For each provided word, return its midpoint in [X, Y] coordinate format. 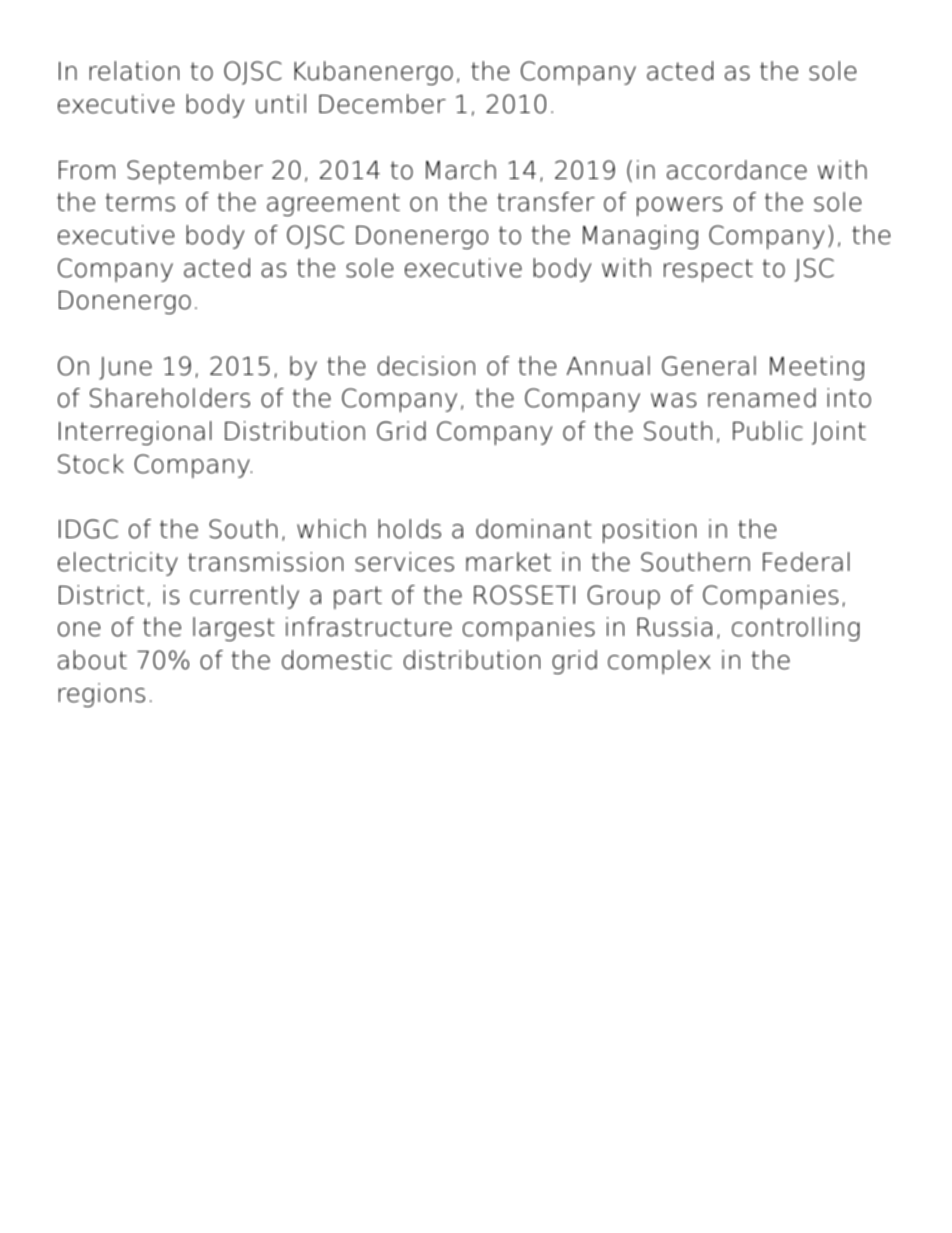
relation [134, 71]
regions [102, 695]
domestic [337, 660]
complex [659, 662]
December [382, 104]
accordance [737, 170]
